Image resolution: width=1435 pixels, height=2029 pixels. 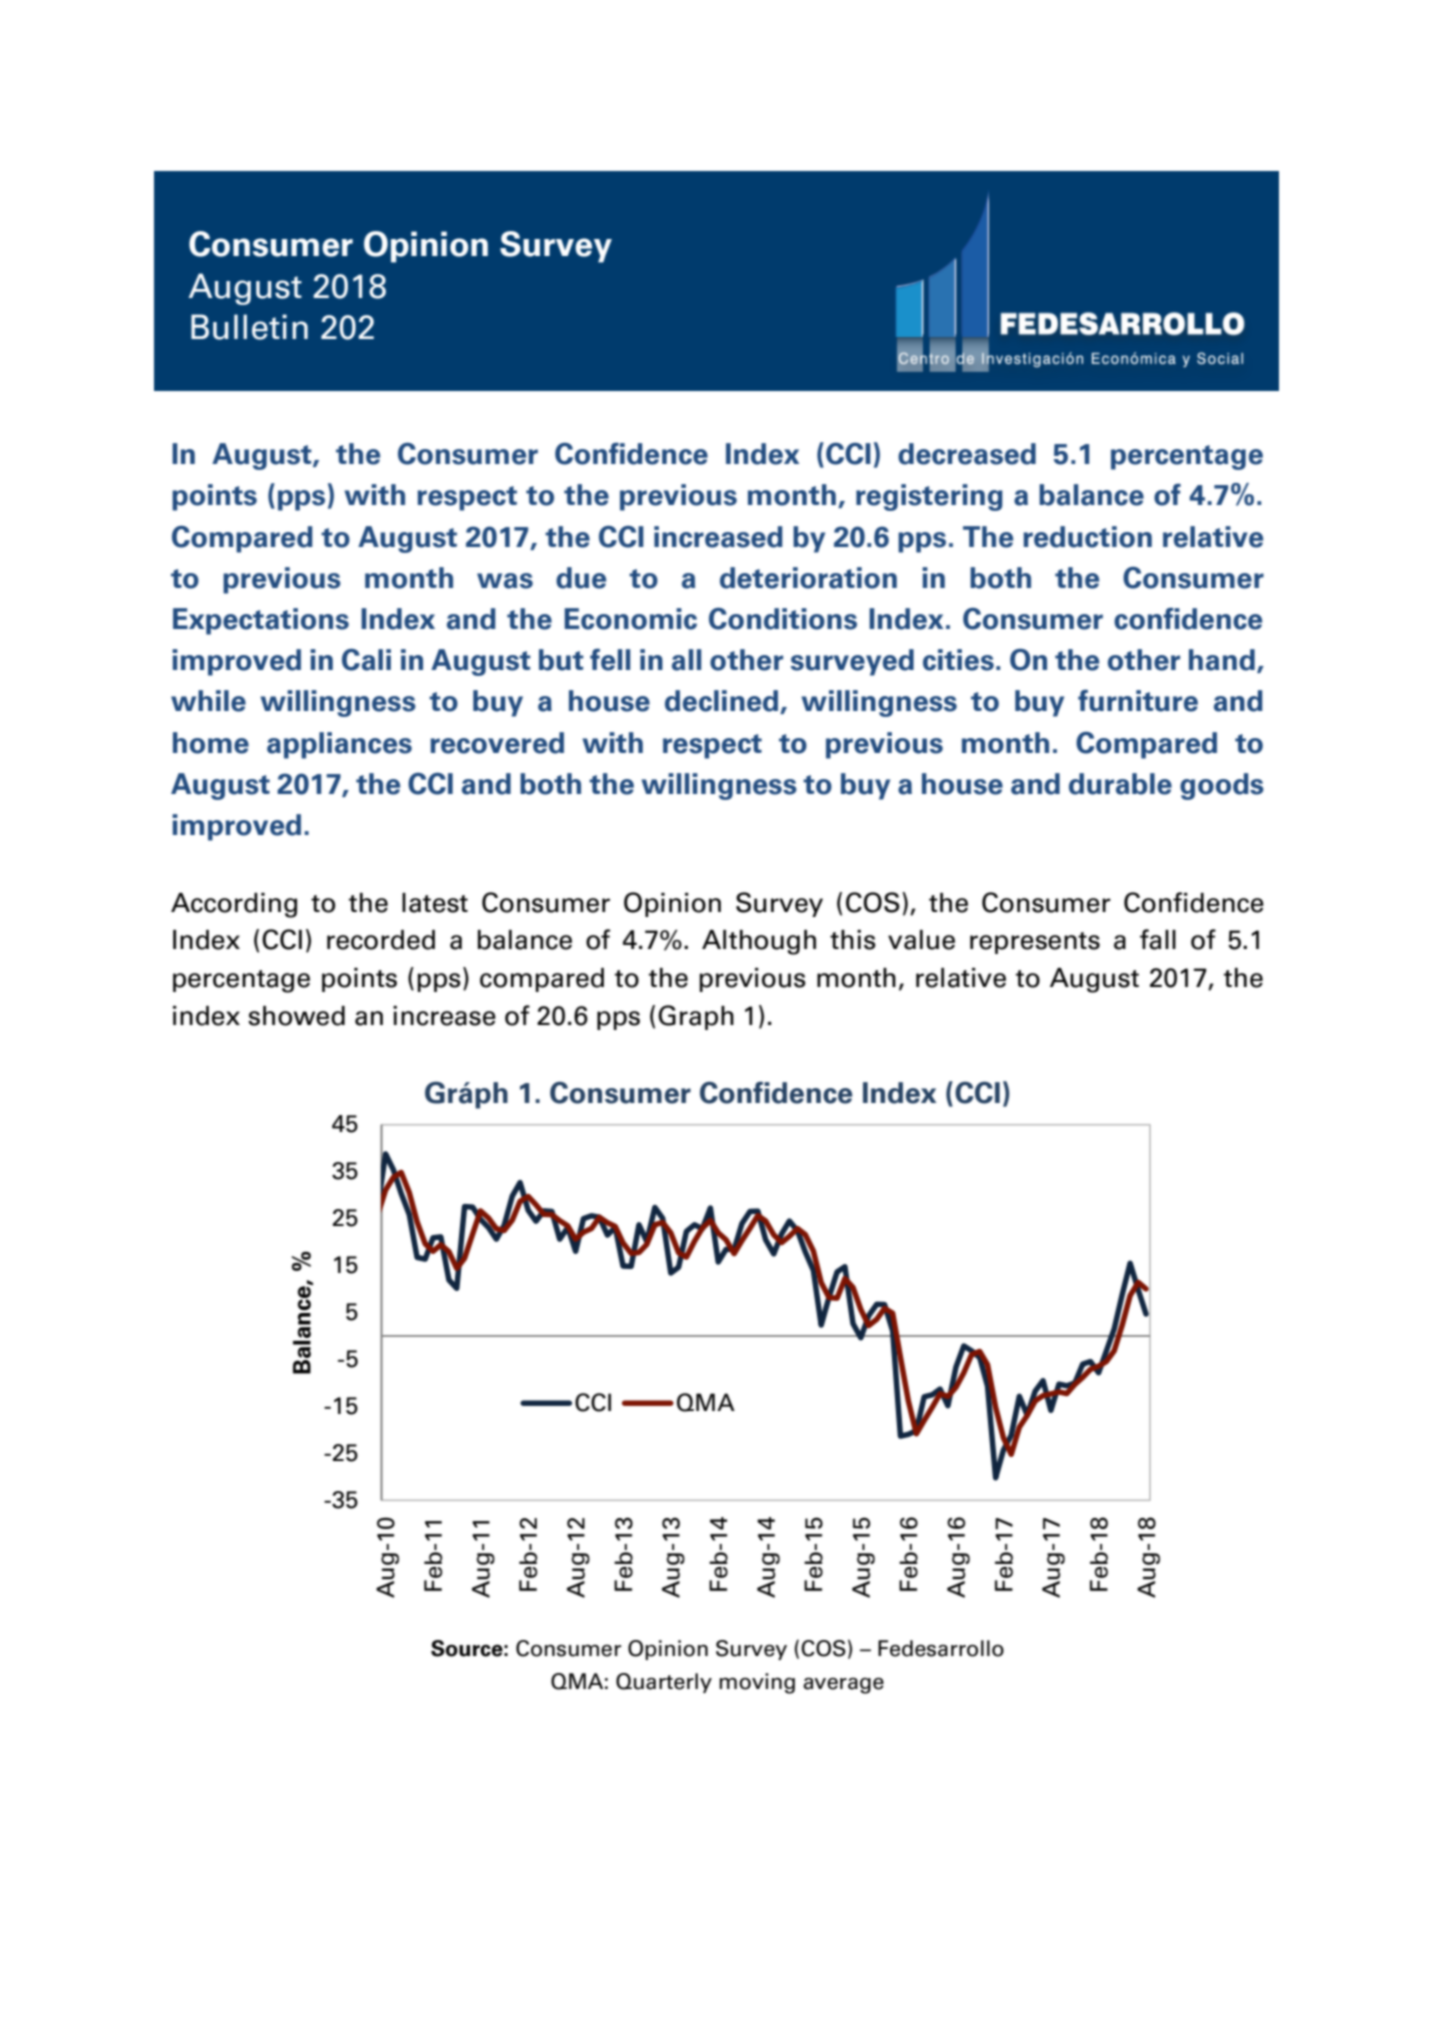 I want to click on showed, so click(x=296, y=1016).
